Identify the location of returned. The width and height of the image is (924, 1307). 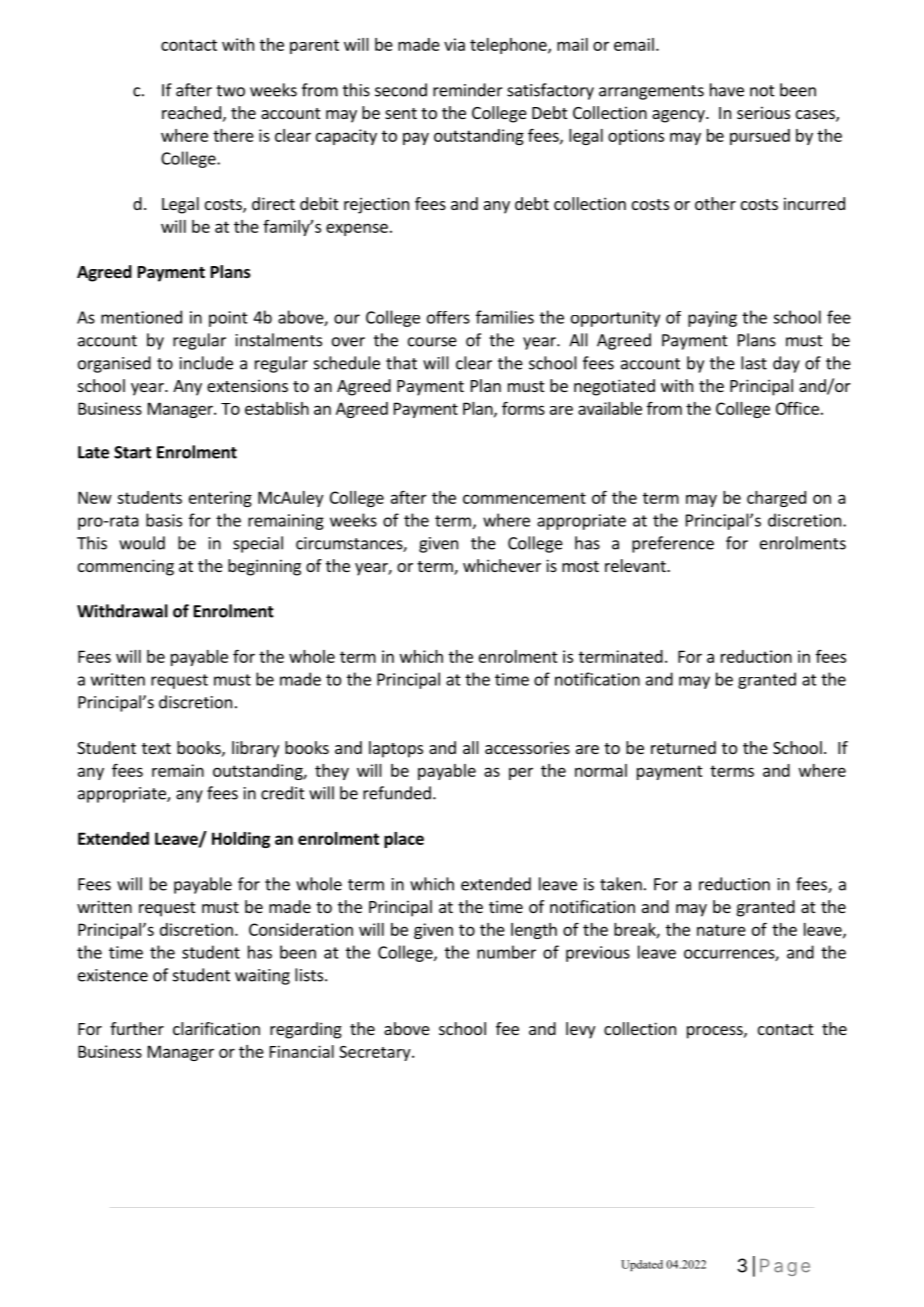
(683, 747).
